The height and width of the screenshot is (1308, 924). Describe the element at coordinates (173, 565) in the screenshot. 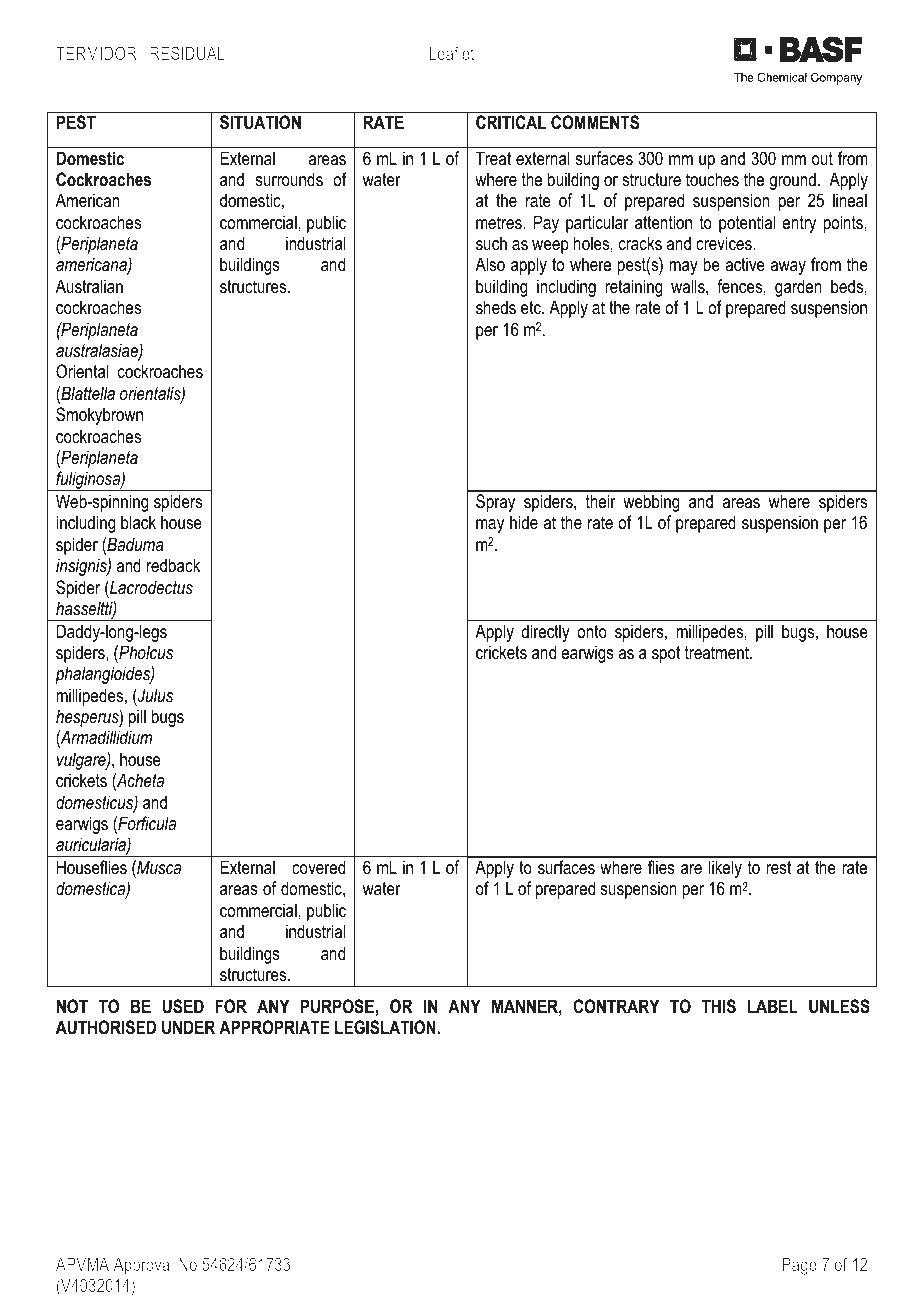

I see `redback` at that location.
